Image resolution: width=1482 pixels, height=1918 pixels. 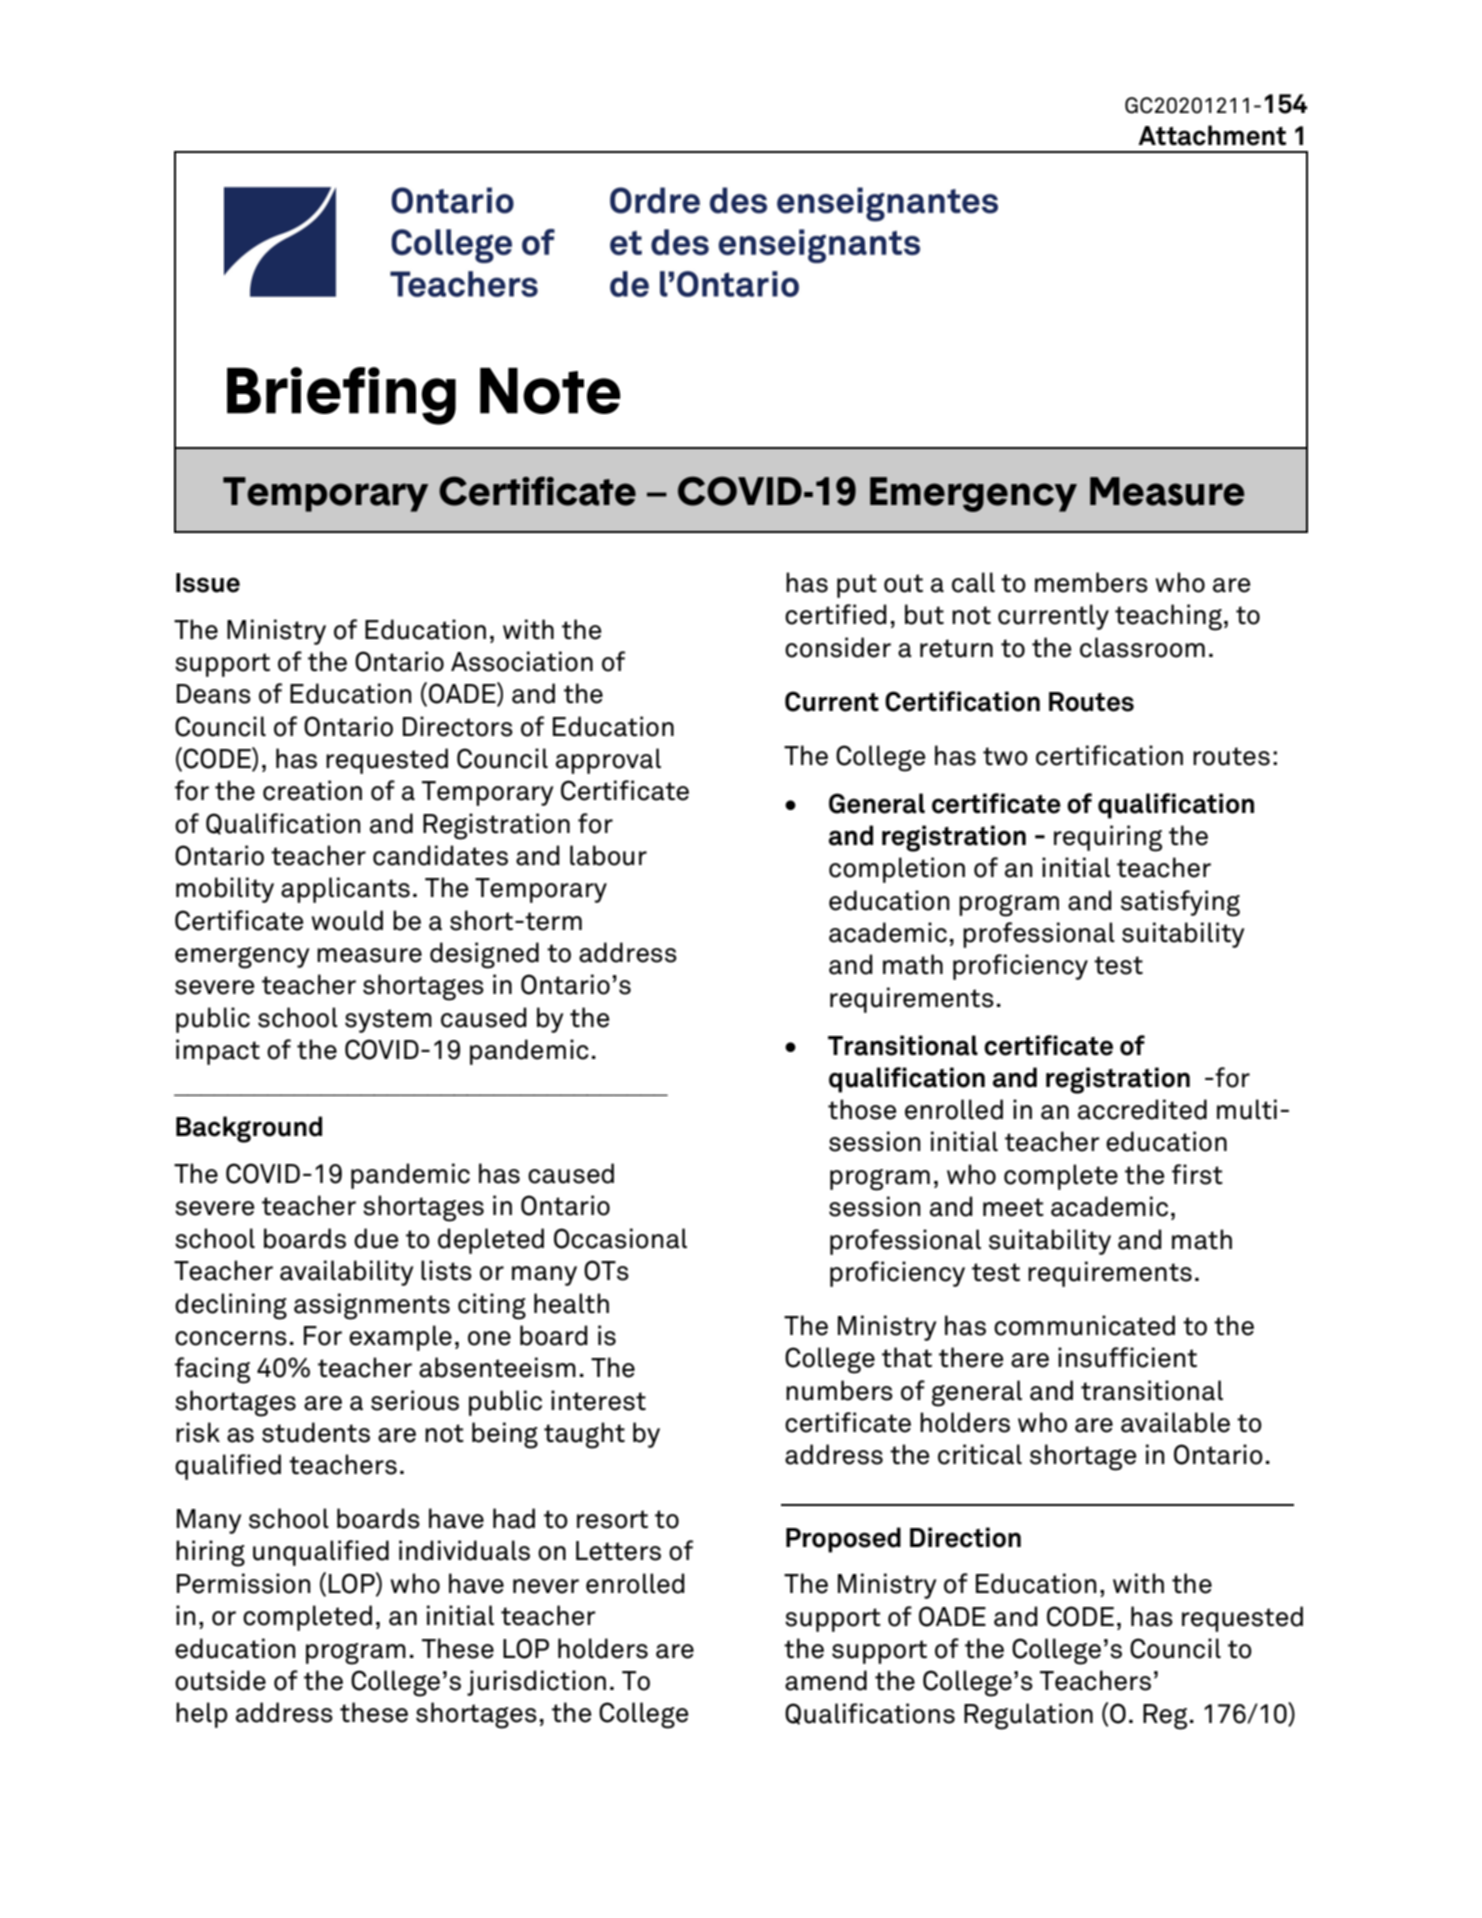 I want to click on Note, so click(x=550, y=391).
